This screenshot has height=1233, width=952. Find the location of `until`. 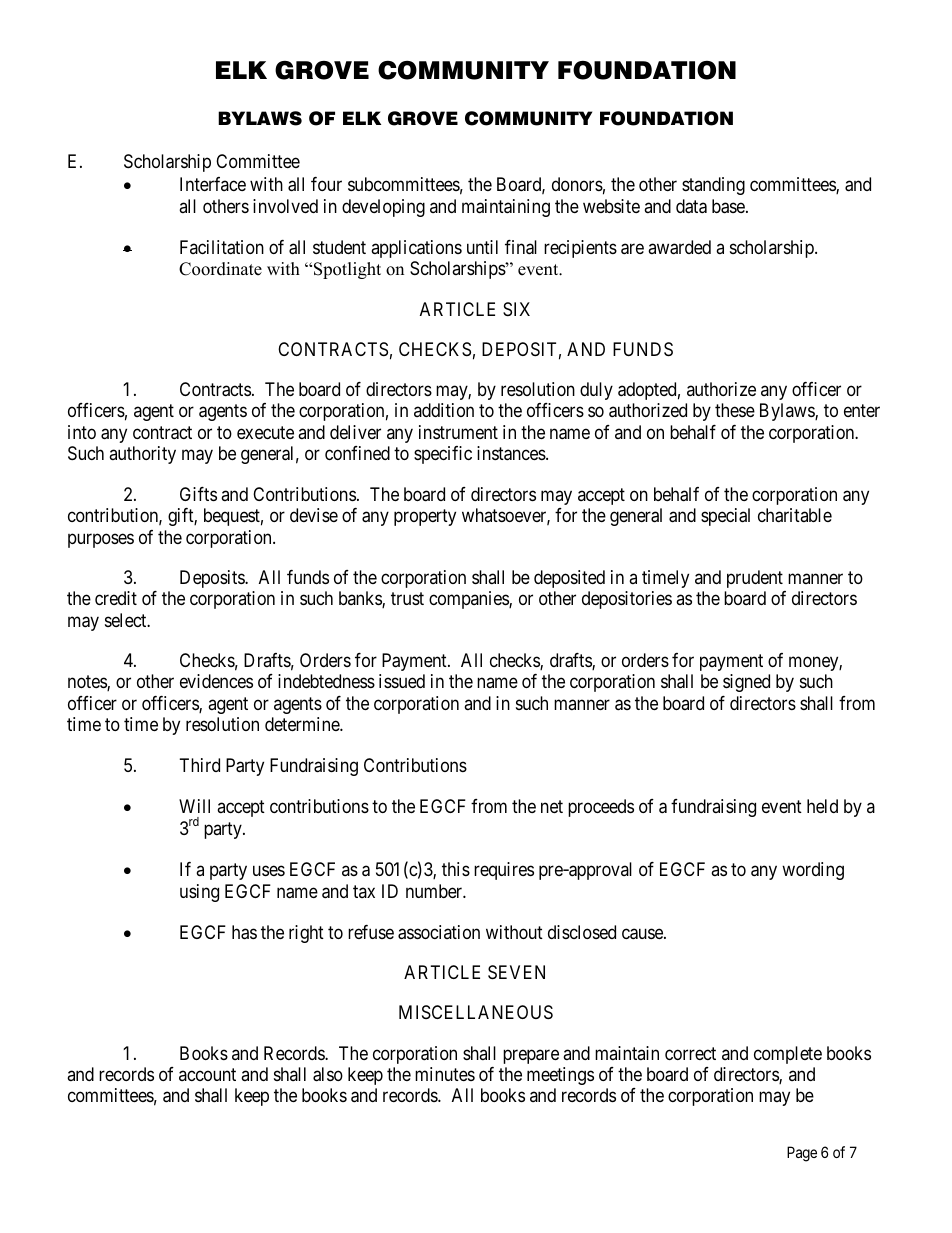

until is located at coordinates (482, 247).
